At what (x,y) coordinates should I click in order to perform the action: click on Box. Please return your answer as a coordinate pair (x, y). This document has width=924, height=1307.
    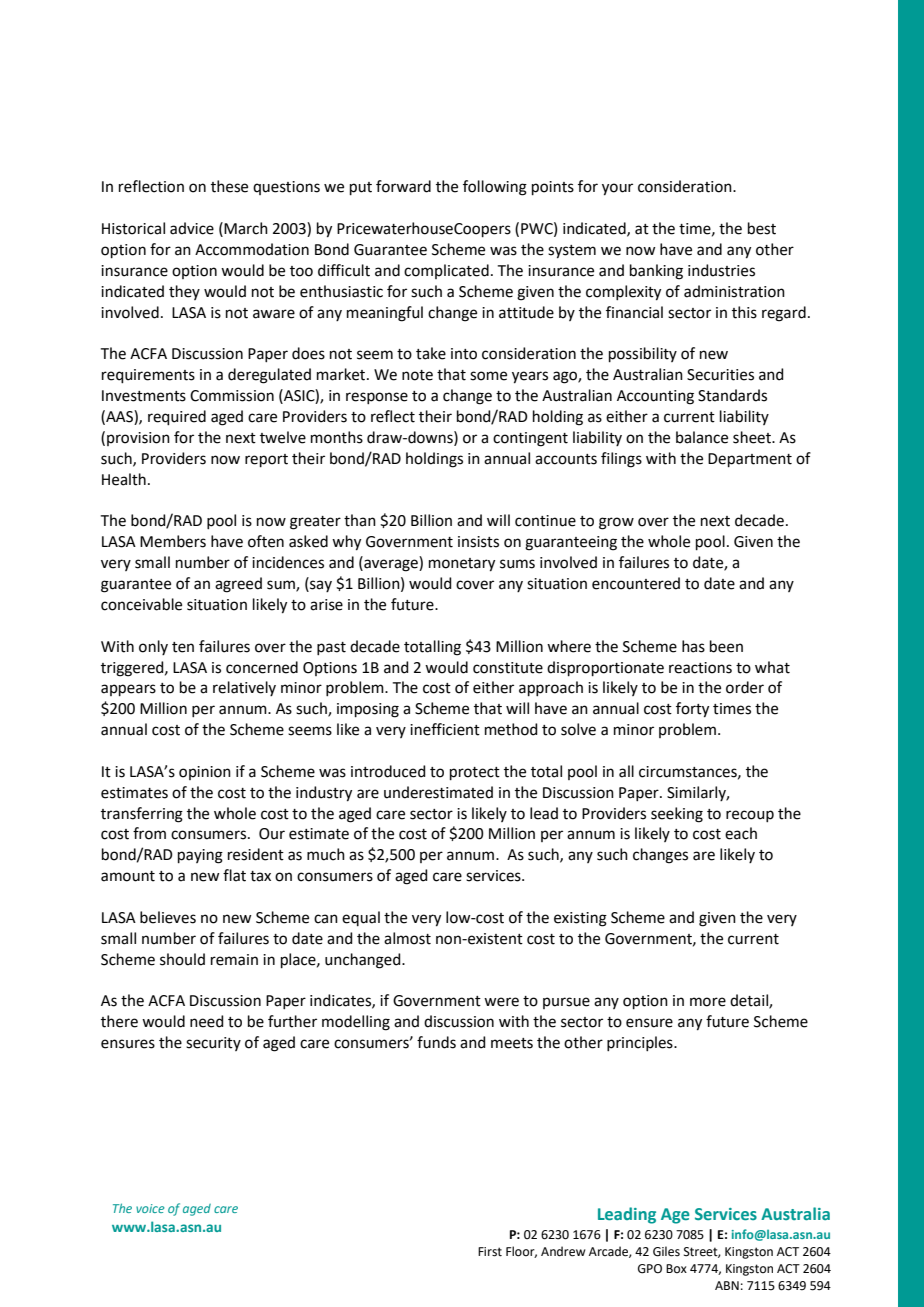
    Looking at the image, I should click on (676, 1268).
